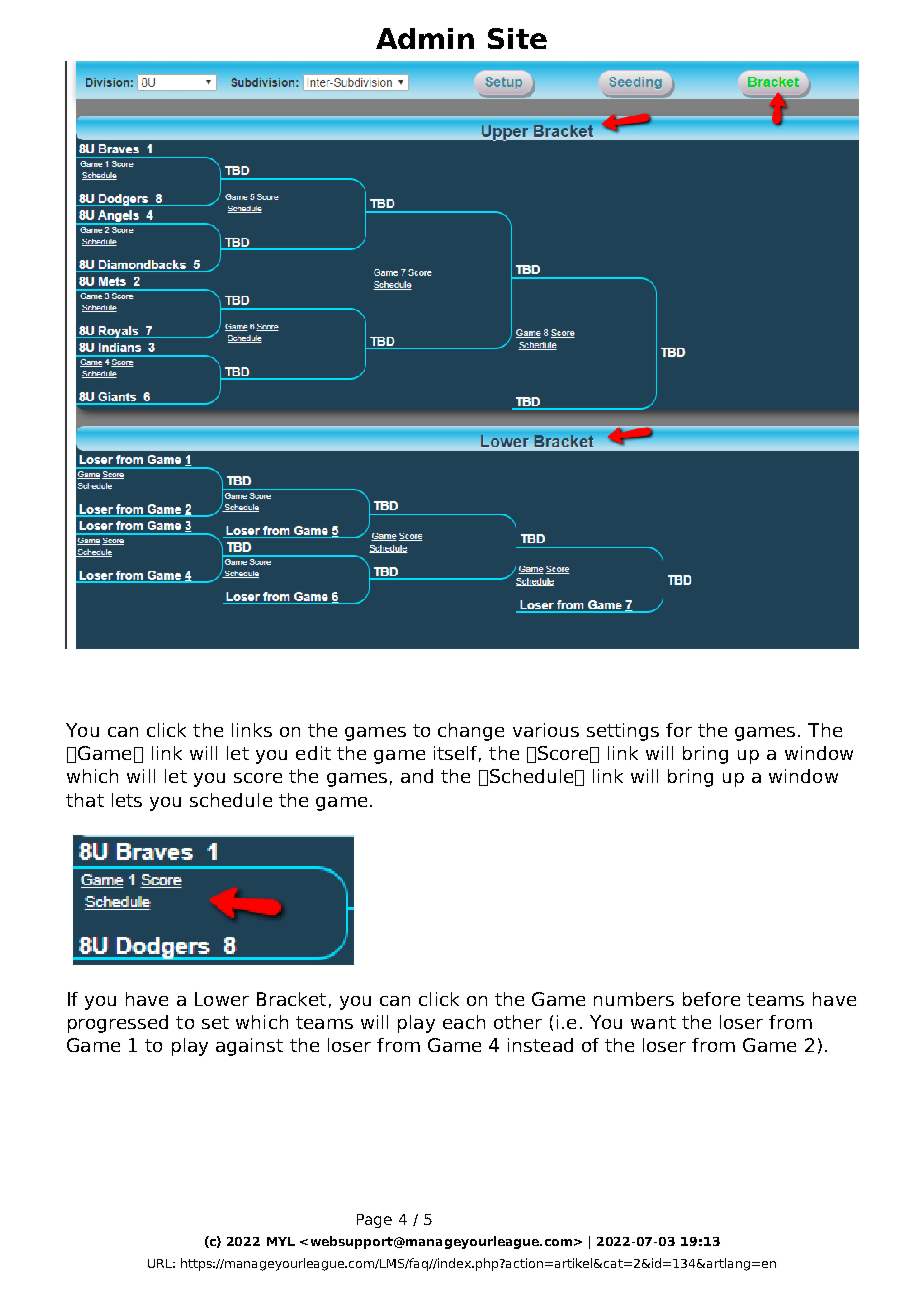  I want to click on Admin, so click(425, 38).
